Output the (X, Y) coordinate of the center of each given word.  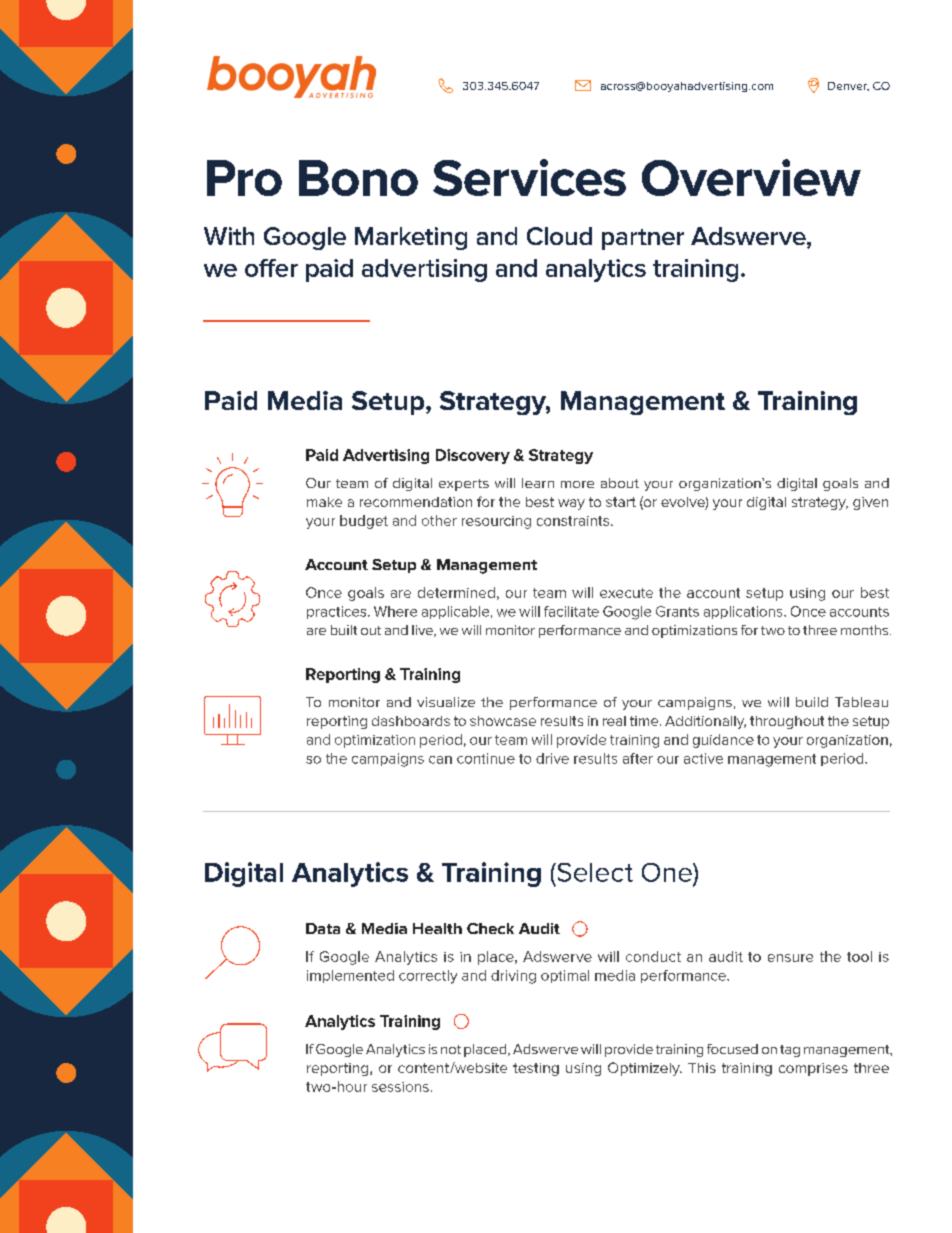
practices (338, 612)
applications (744, 612)
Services (529, 177)
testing (536, 1069)
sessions (400, 1087)
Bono (358, 178)
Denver (848, 86)
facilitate (571, 611)
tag (790, 1051)
